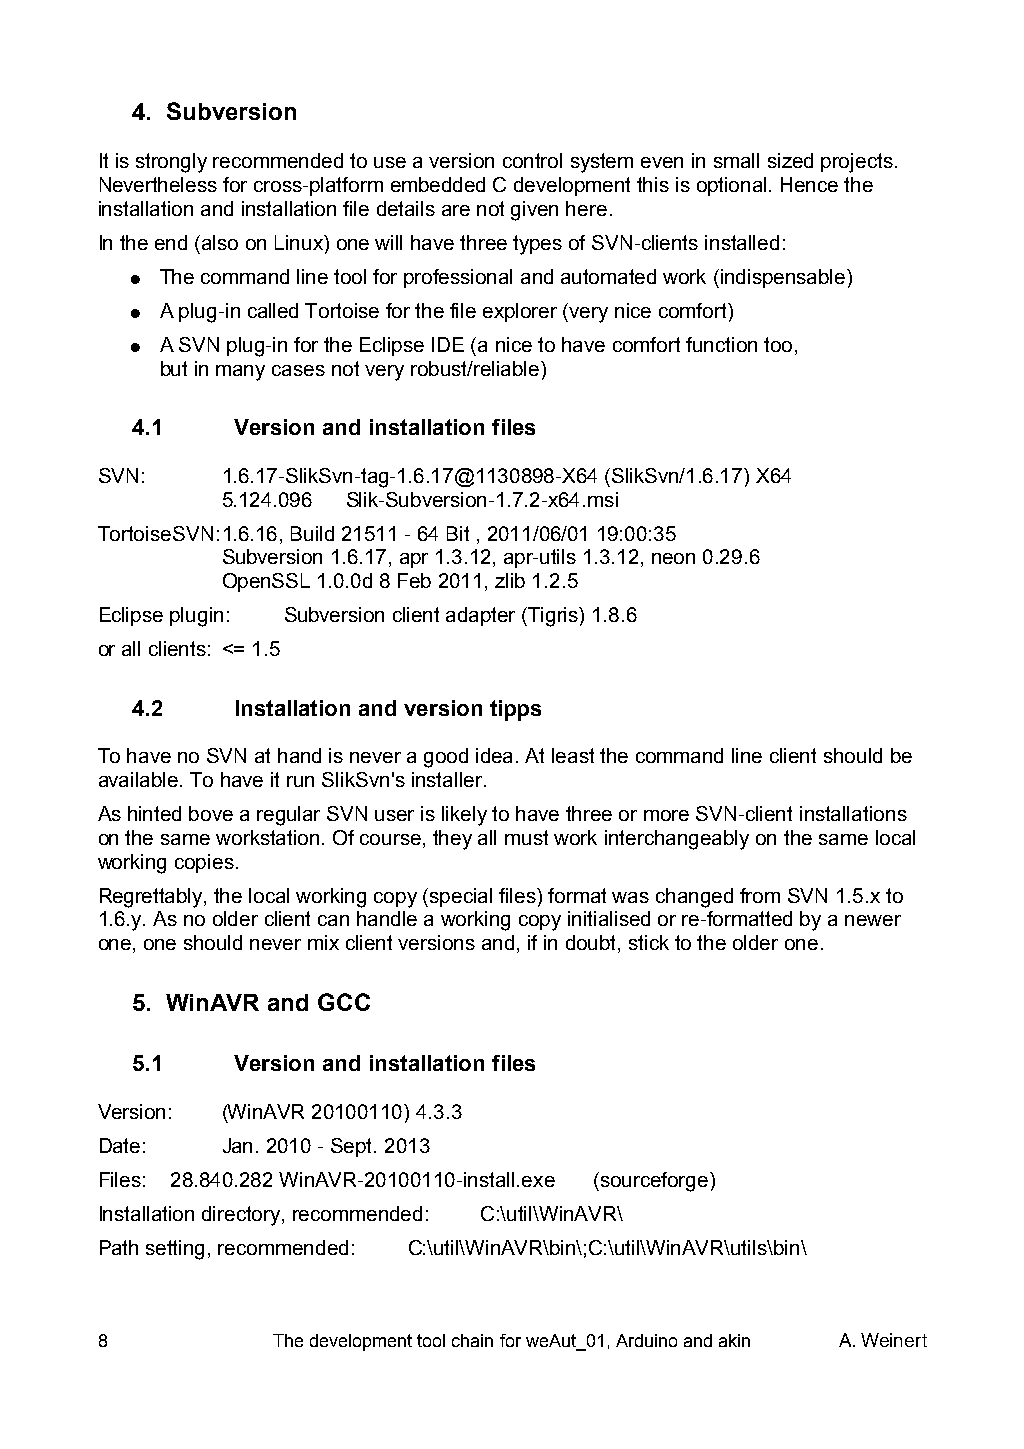 This screenshot has height=1449, width=1024. Describe the element at coordinates (204, 863) in the screenshot. I see `copies` at that location.
